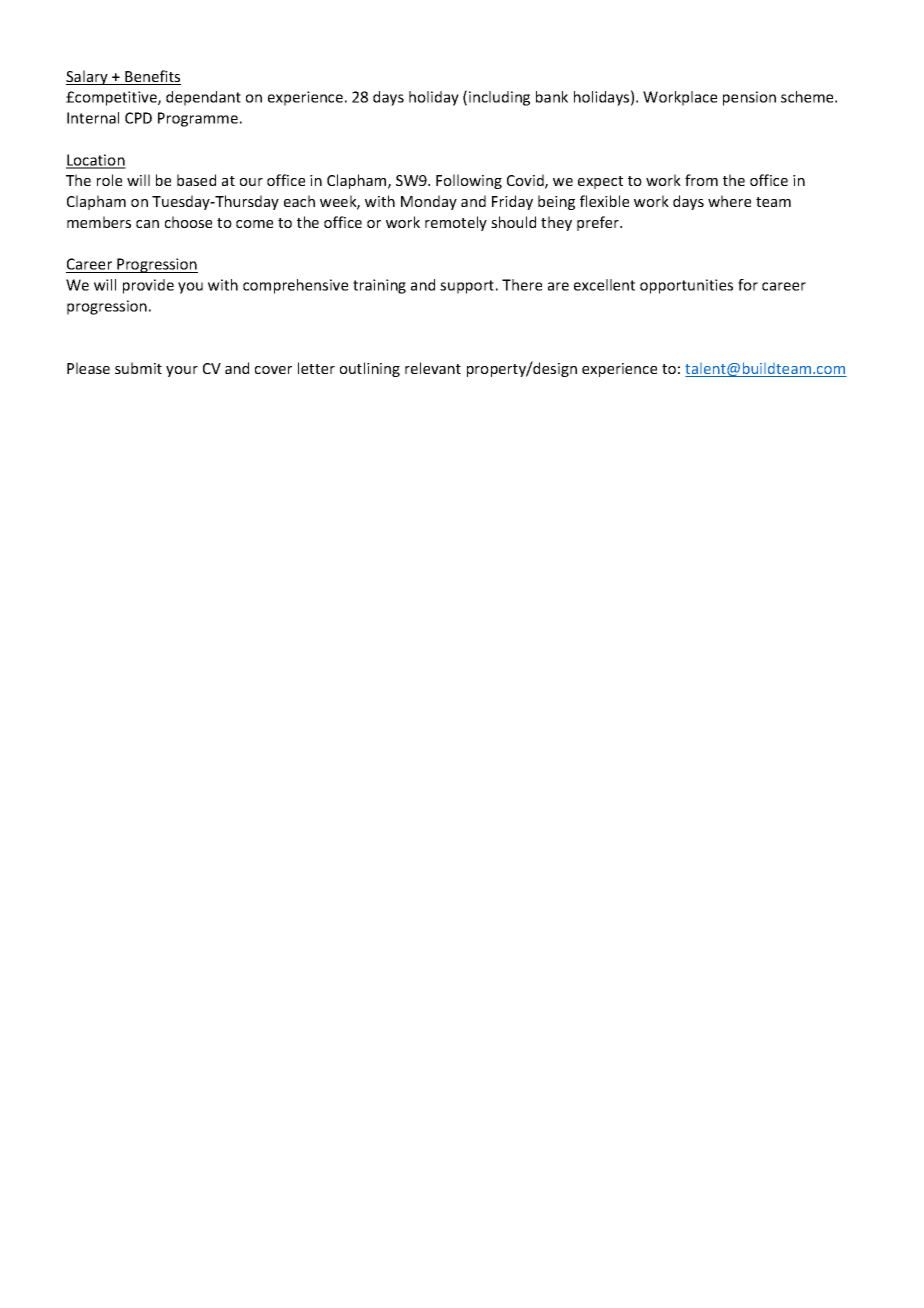 The width and height of the page is (924, 1308). I want to click on from, so click(701, 180).
